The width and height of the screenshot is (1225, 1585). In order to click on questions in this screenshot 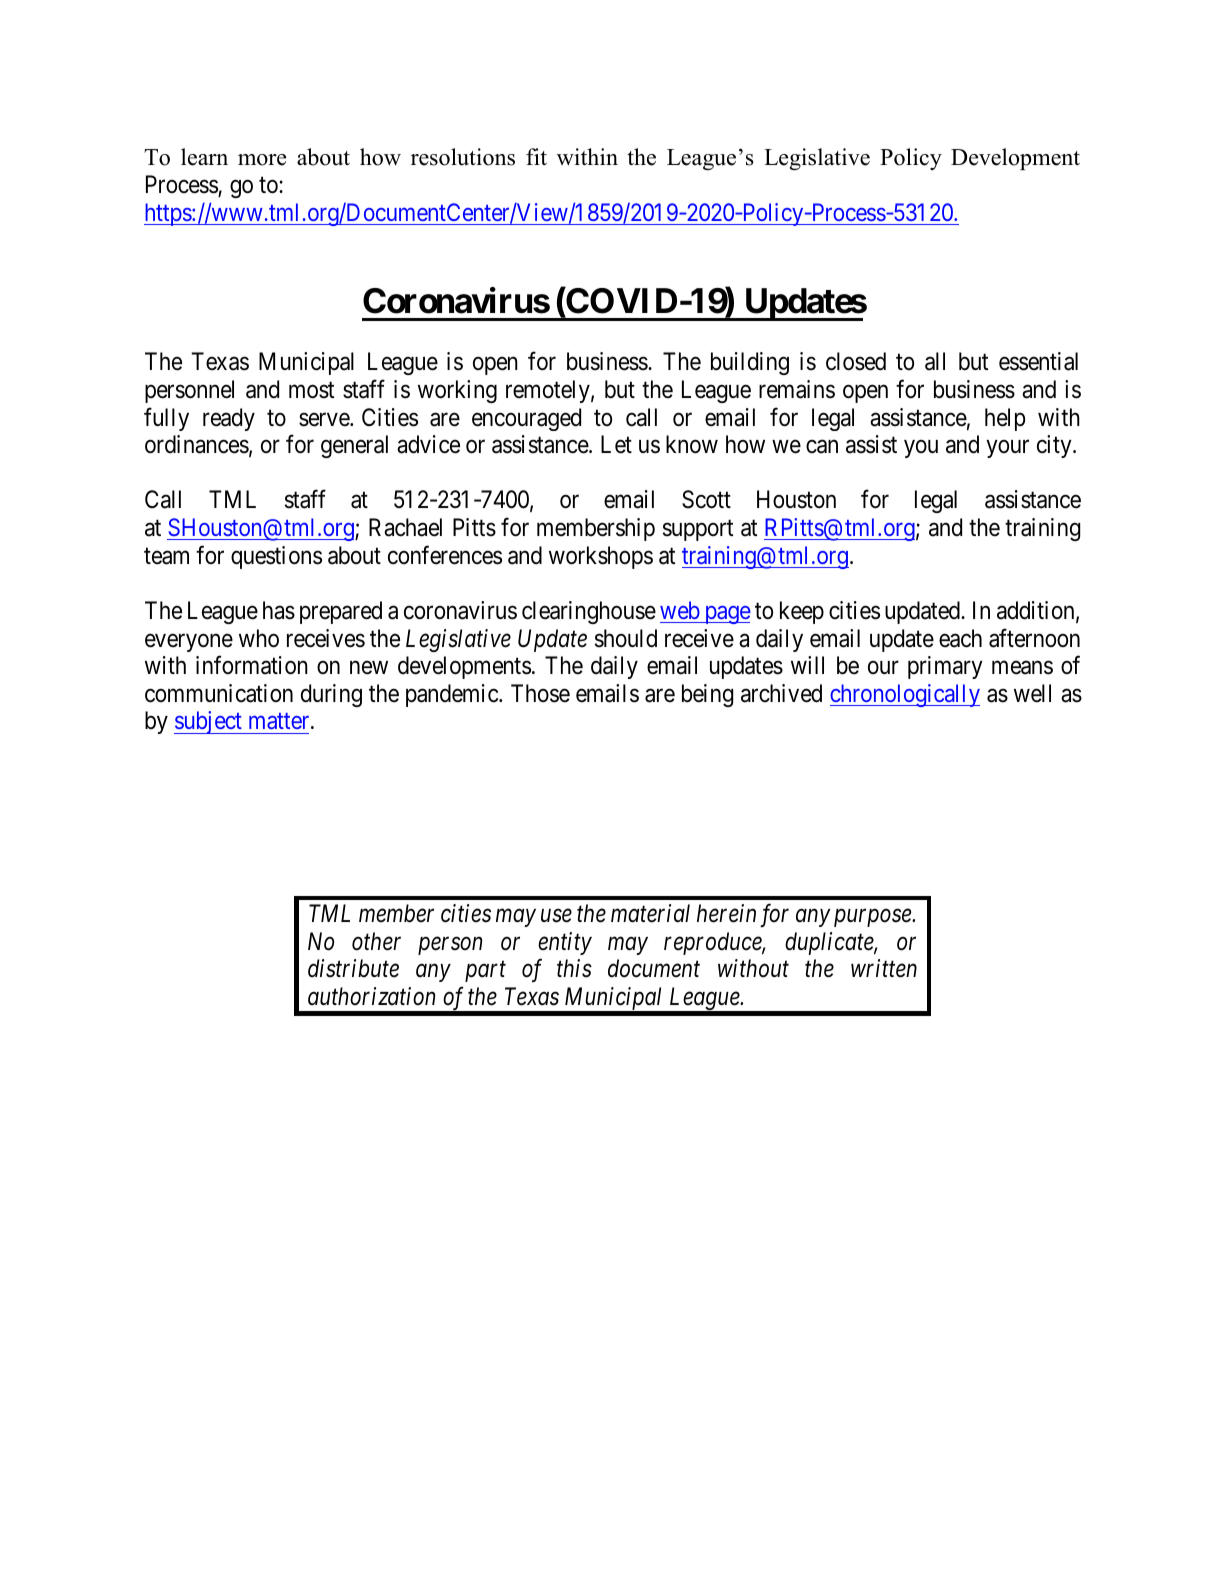, I will do `click(276, 557)`.
